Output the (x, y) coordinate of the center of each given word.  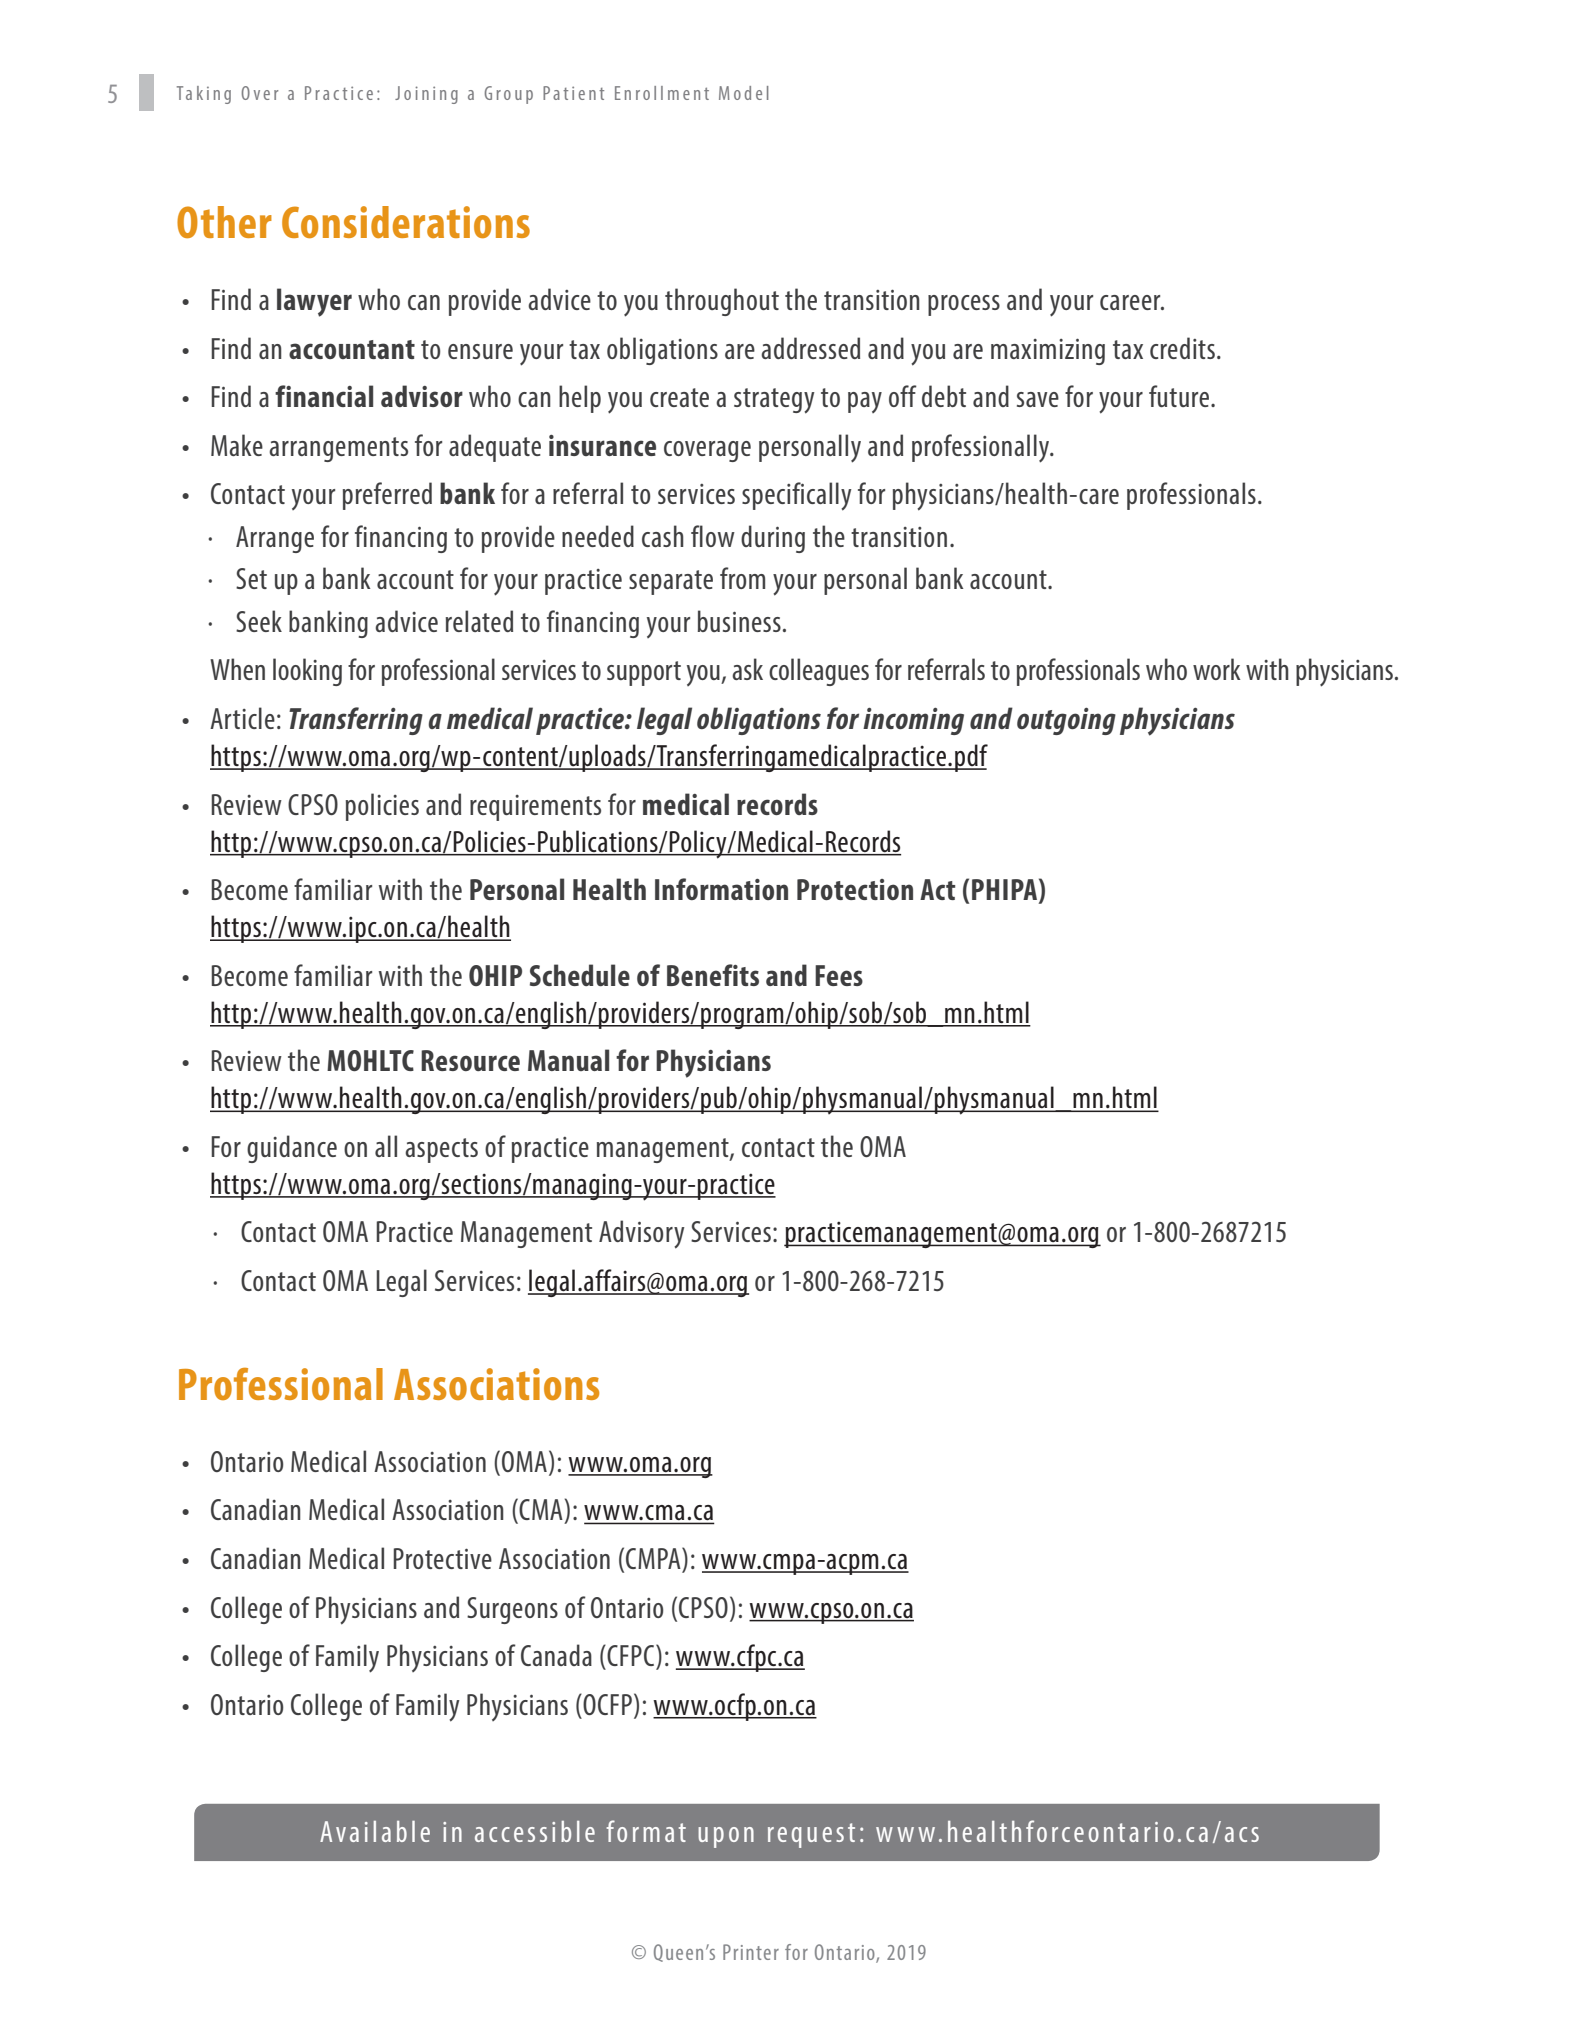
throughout (722, 302)
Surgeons (512, 1610)
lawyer (314, 302)
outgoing (1066, 721)
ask (747, 669)
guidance (292, 1149)
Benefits (713, 975)
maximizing (1048, 351)
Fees (839, 975)
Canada (556, 1655)
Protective (442, 1558)
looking (307, 672)
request (811, 1835)
